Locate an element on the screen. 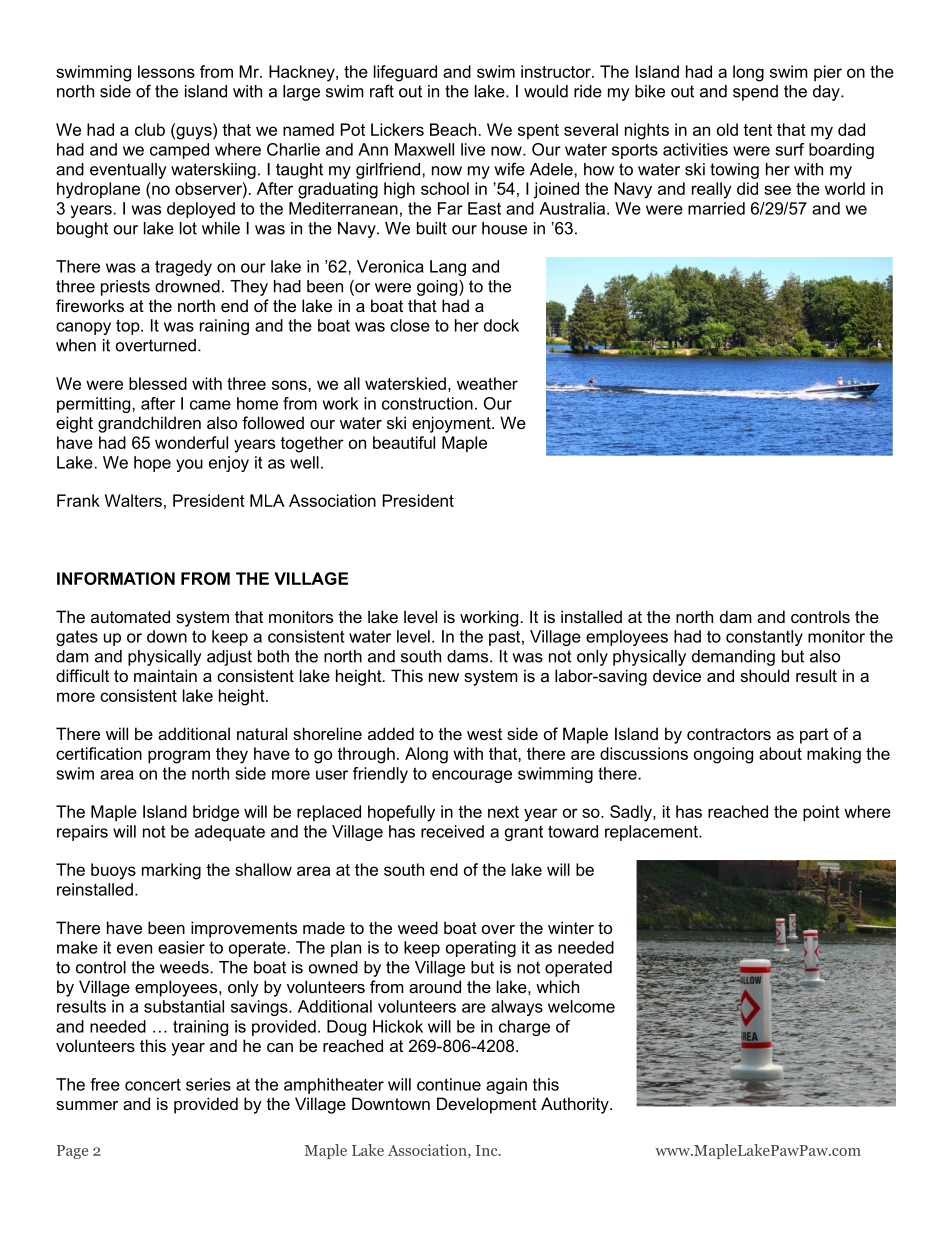 Image resolution: width=952 pixels, height=1233 pixels. club is located at coordinates (150, 129).
